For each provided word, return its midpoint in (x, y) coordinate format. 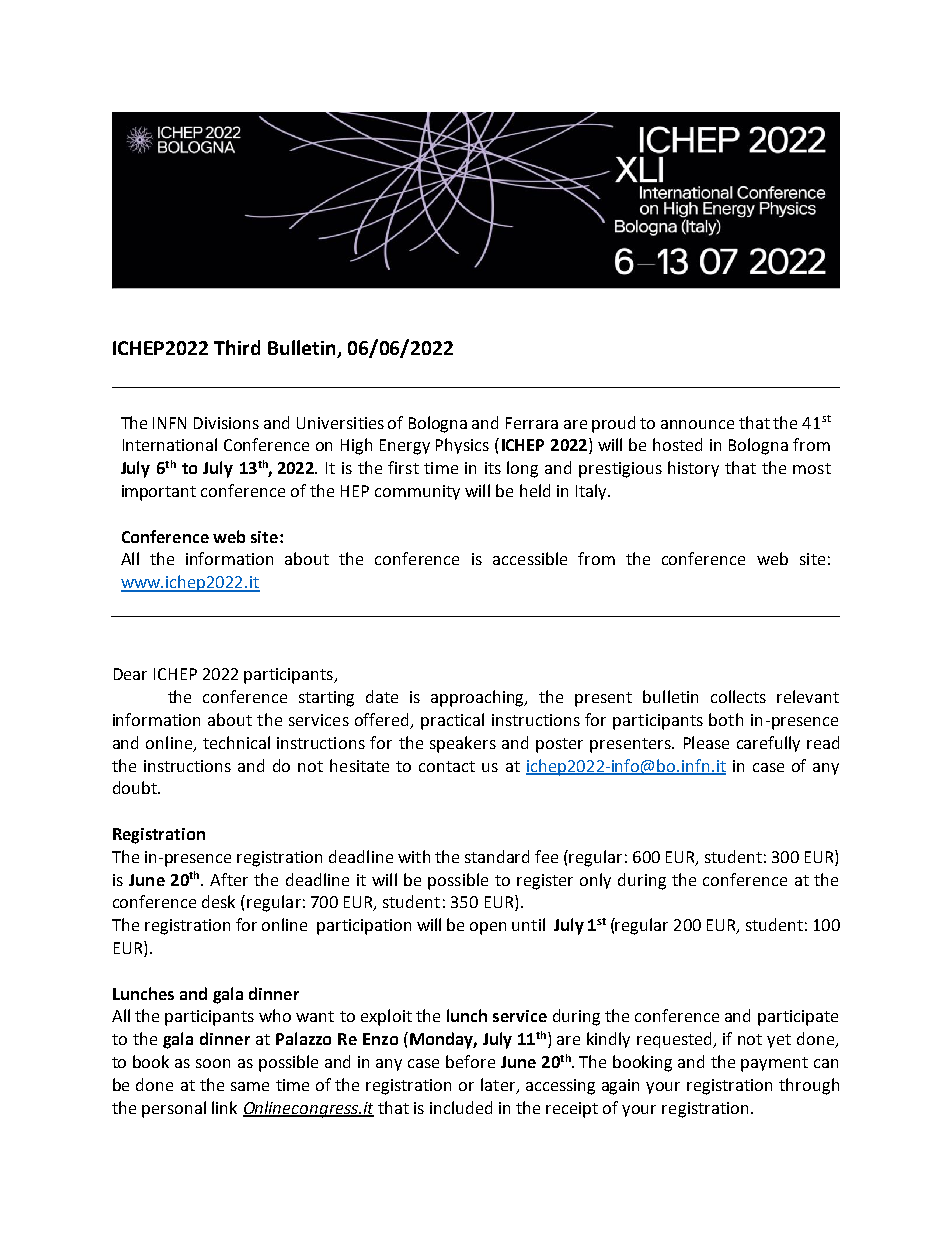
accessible (530, 558)
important (159, 493)
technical (236, 742)
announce (697, 424)
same (250, 1086)
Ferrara (532, 423)
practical (452, 721)
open (488, 928)
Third (237, 347)
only (595, 881)
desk (218, 901)
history (693, 469)
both (726, 719)
